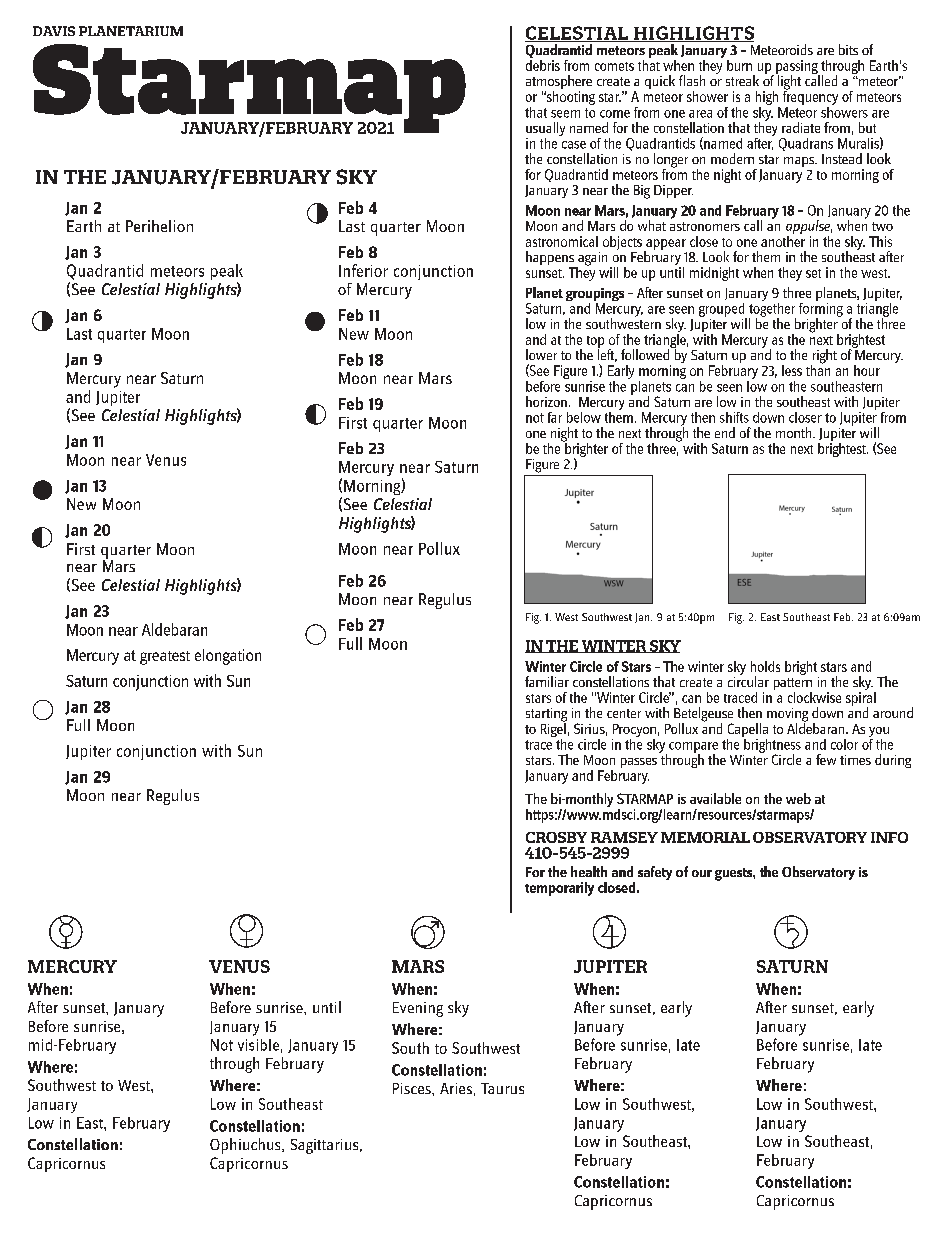  Describe the element at coordinates (798, 798) in the screenshot. I see `web` at that location.
